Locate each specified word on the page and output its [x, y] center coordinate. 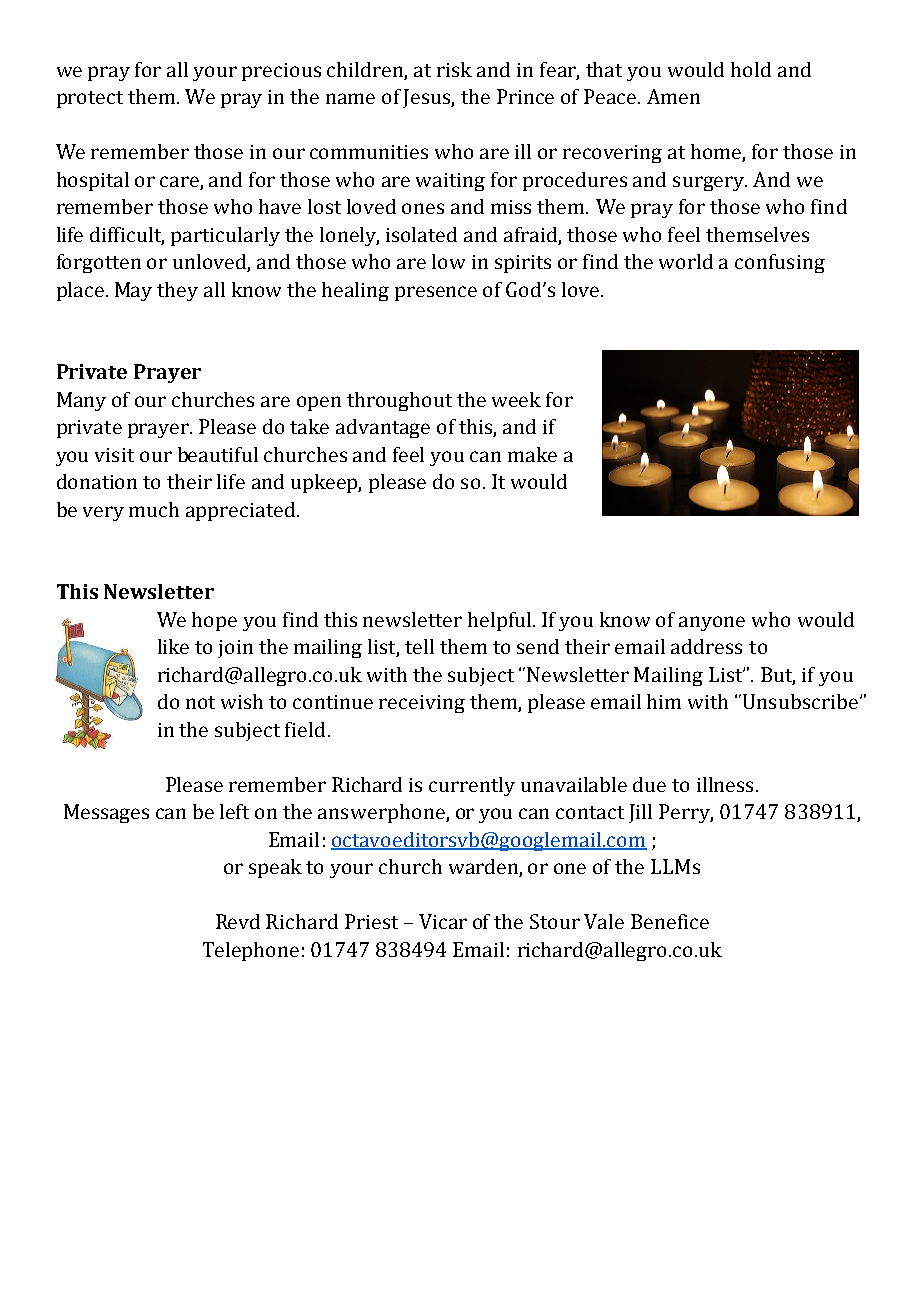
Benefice [670, 921]
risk [454, 69]
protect [90, 99]
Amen [673, 96]
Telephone [251, 951]
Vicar [443, 921]
